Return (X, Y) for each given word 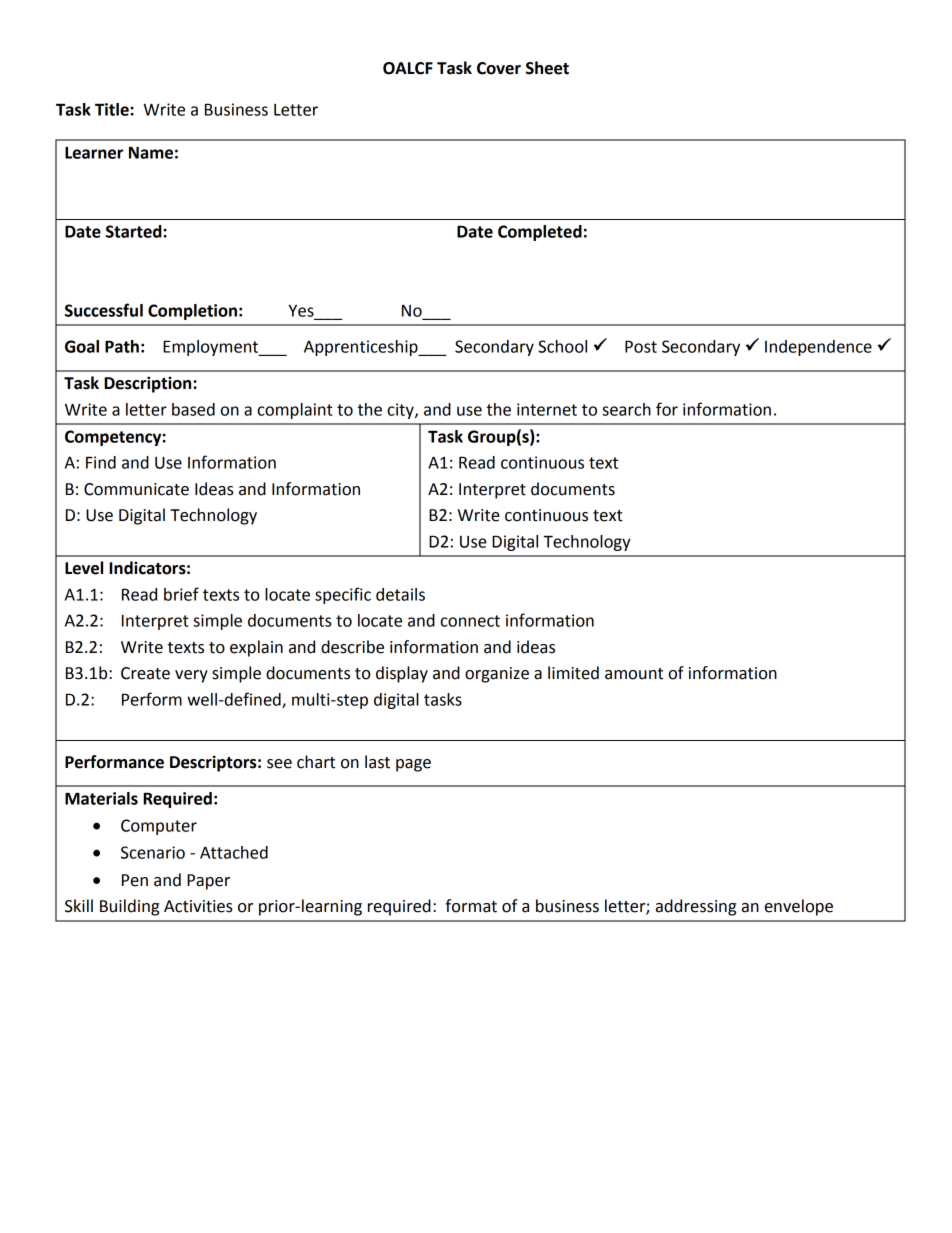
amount (634, 674)
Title (113, 109)
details (400, 594)
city (402, 411)
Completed (540, 233)
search (626, 409)
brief (181, 594)
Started (135, 231)
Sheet (547, 68)
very (191, 676)
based (193, 409)
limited (573, 673)
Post (641, 346)
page (413, 765)
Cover (499, 68)
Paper (208, 882)
